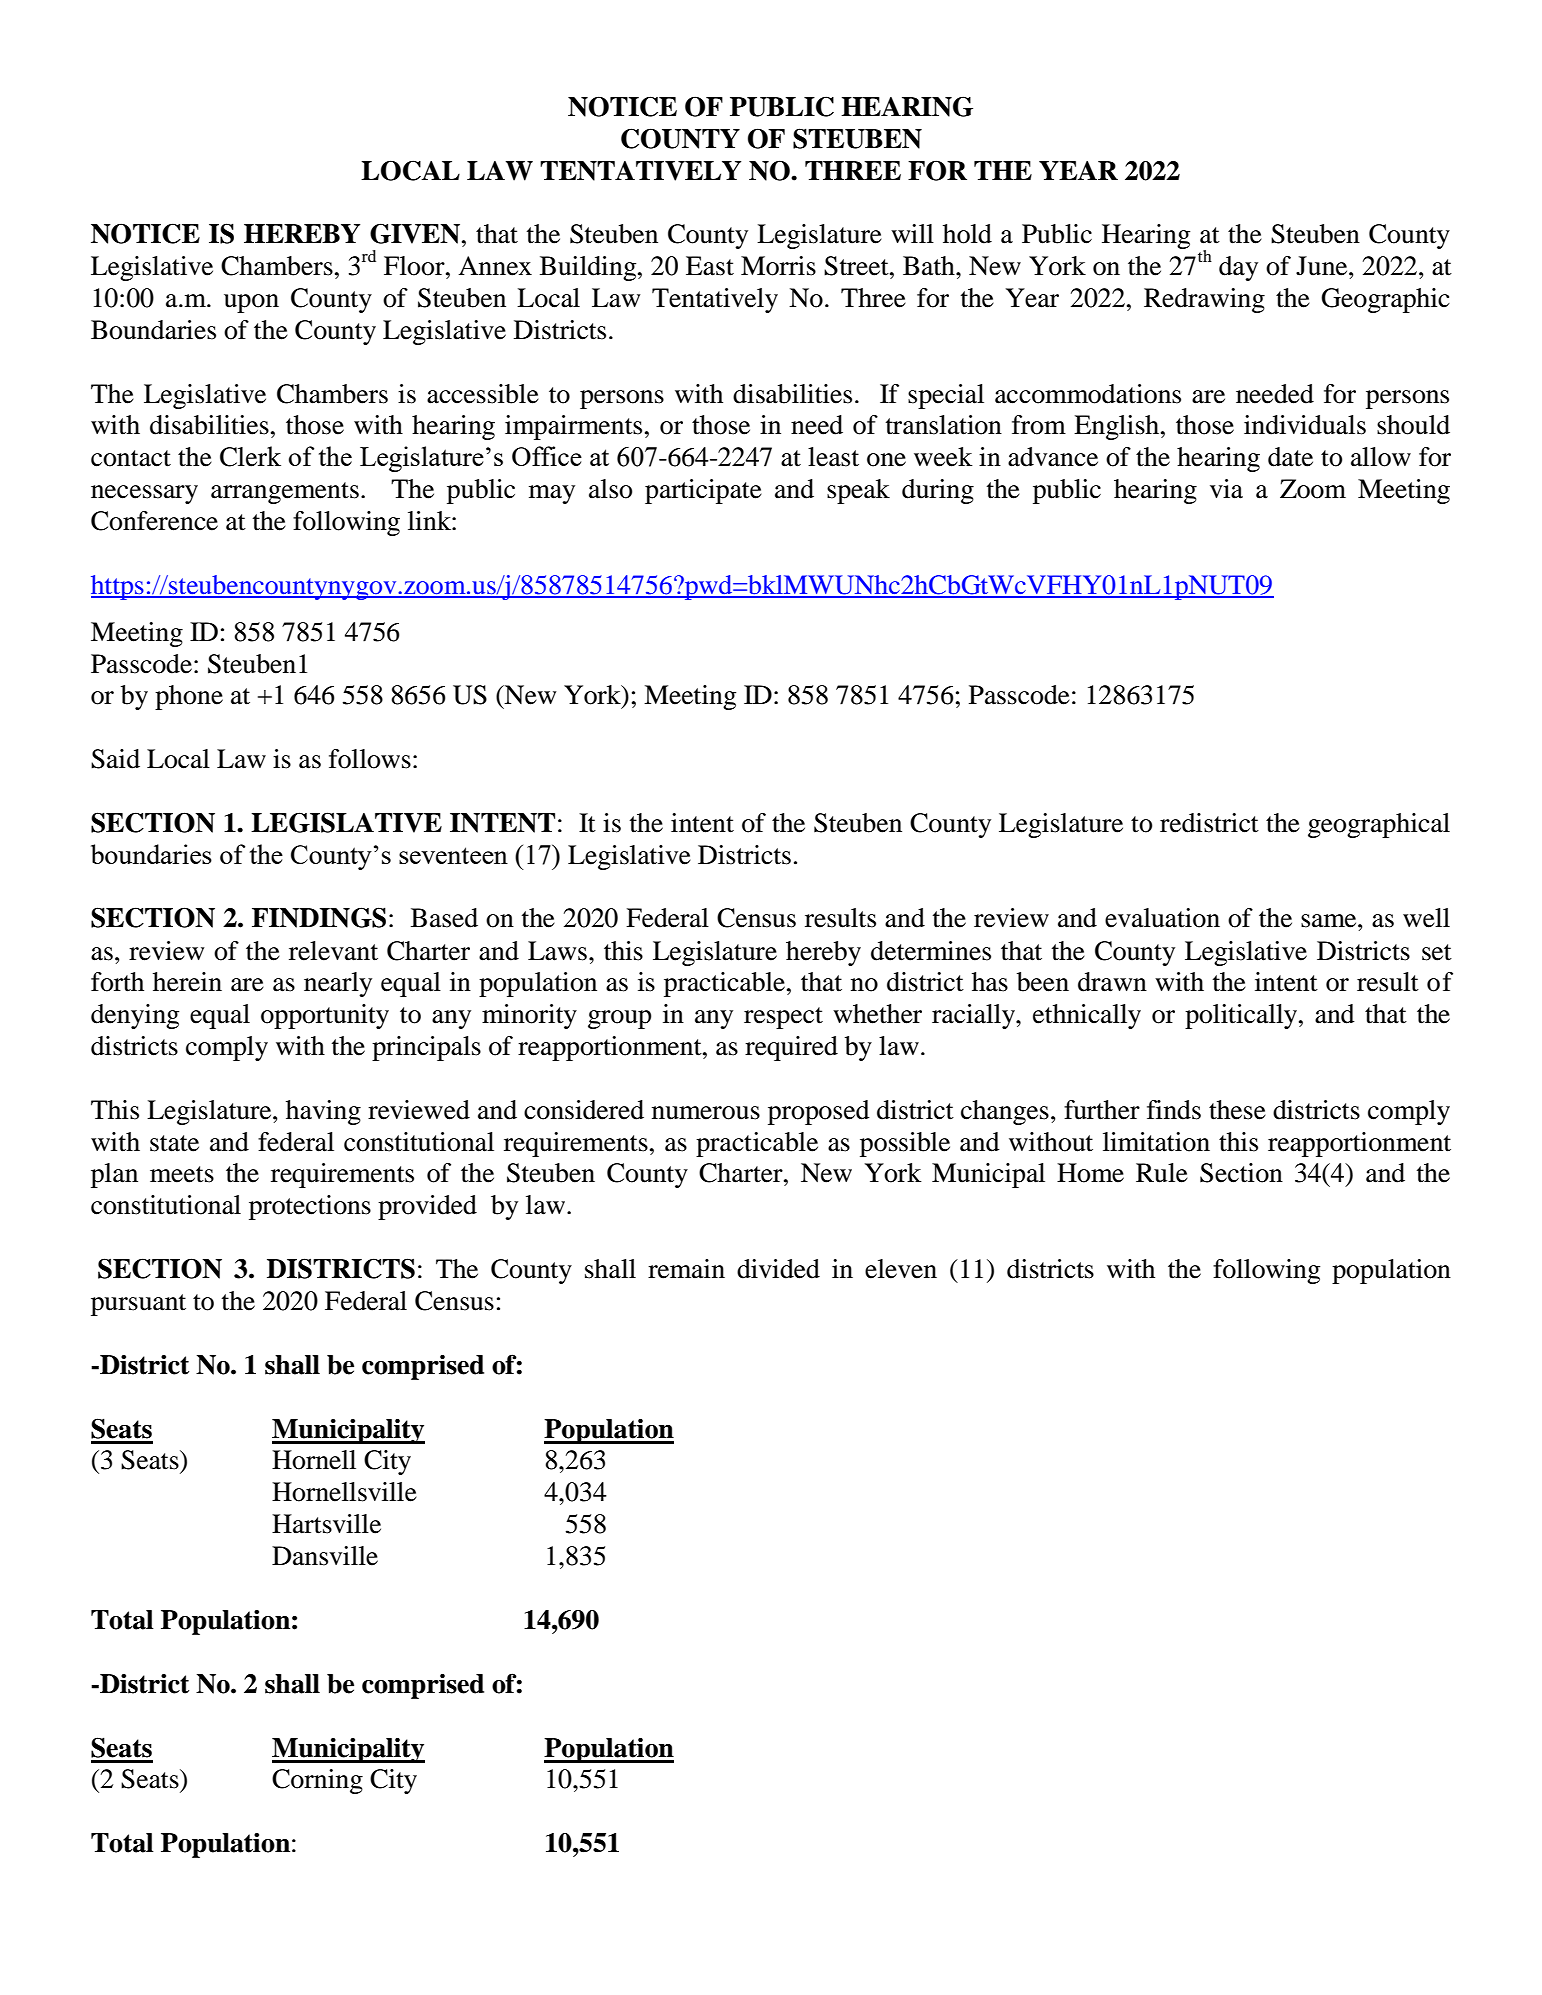 The image size is (1542, 1995). I want to click on opportunity, so click(325, 1016).
